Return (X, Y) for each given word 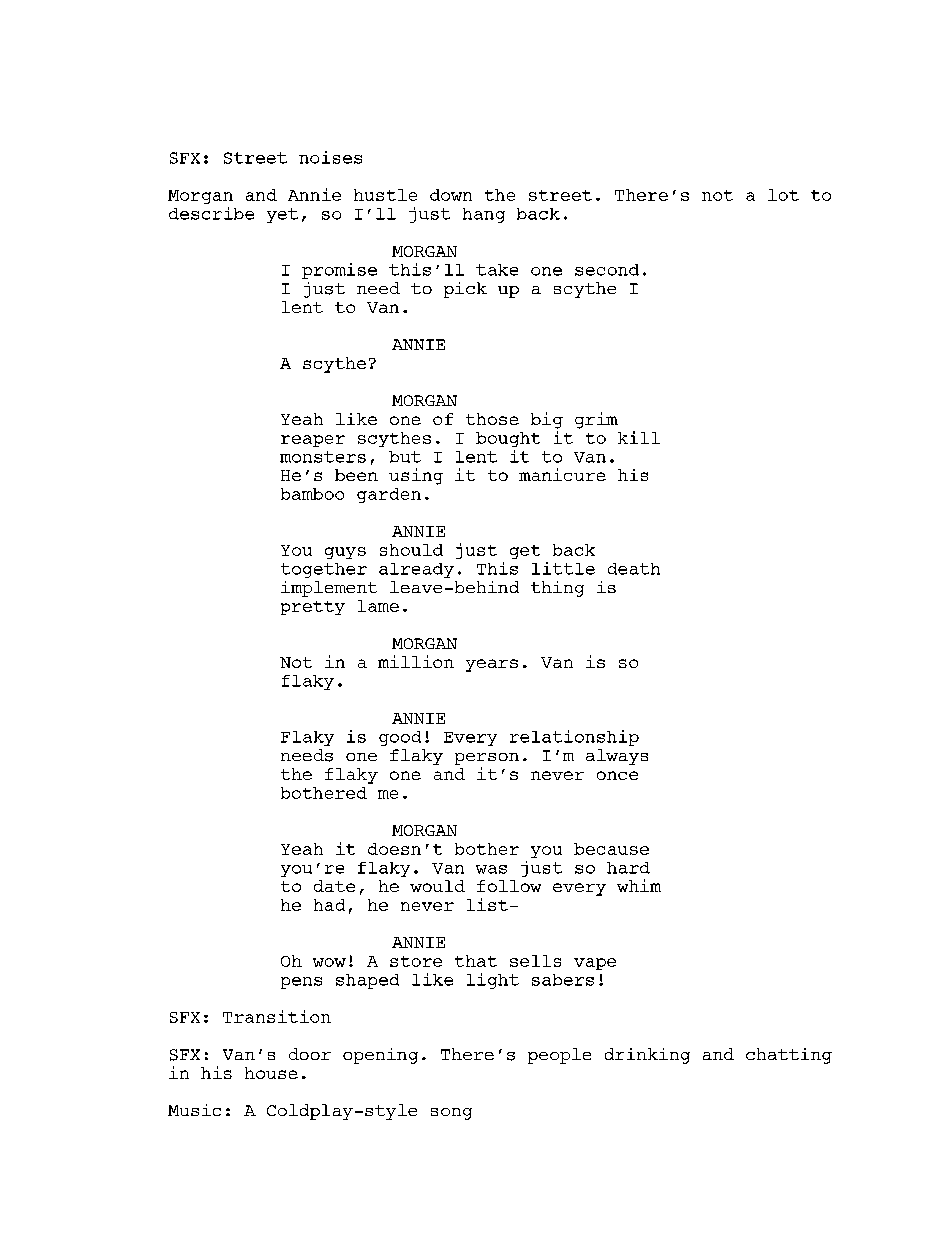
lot (783, 195)
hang (484, 215)
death (634, 569)
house (271, 1073)
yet (282, 215)
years (492, 665)
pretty (313, 608)
